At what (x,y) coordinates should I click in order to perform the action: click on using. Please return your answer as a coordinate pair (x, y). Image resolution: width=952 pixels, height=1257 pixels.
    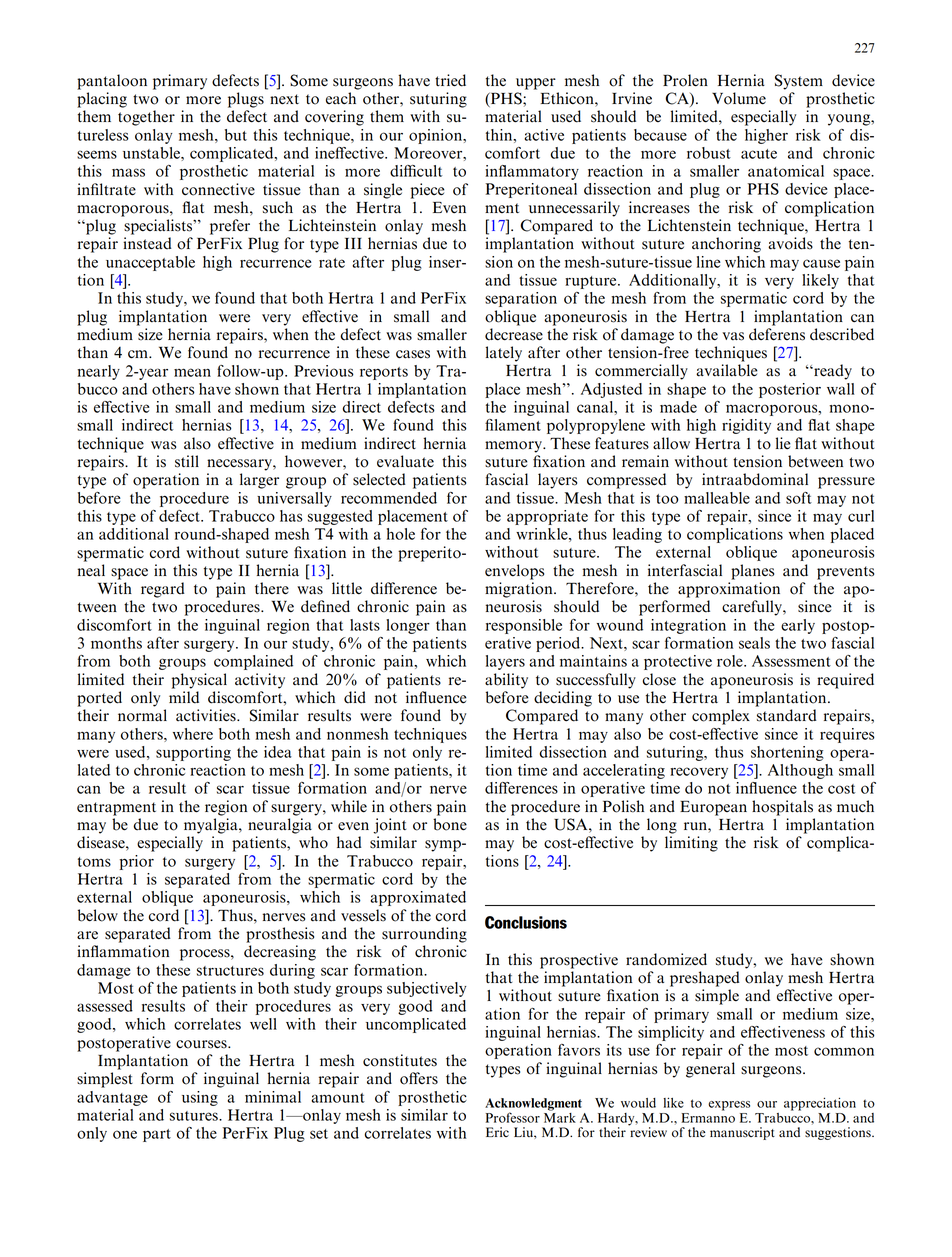
    Looking at the image, I should click on (200, 1098).
